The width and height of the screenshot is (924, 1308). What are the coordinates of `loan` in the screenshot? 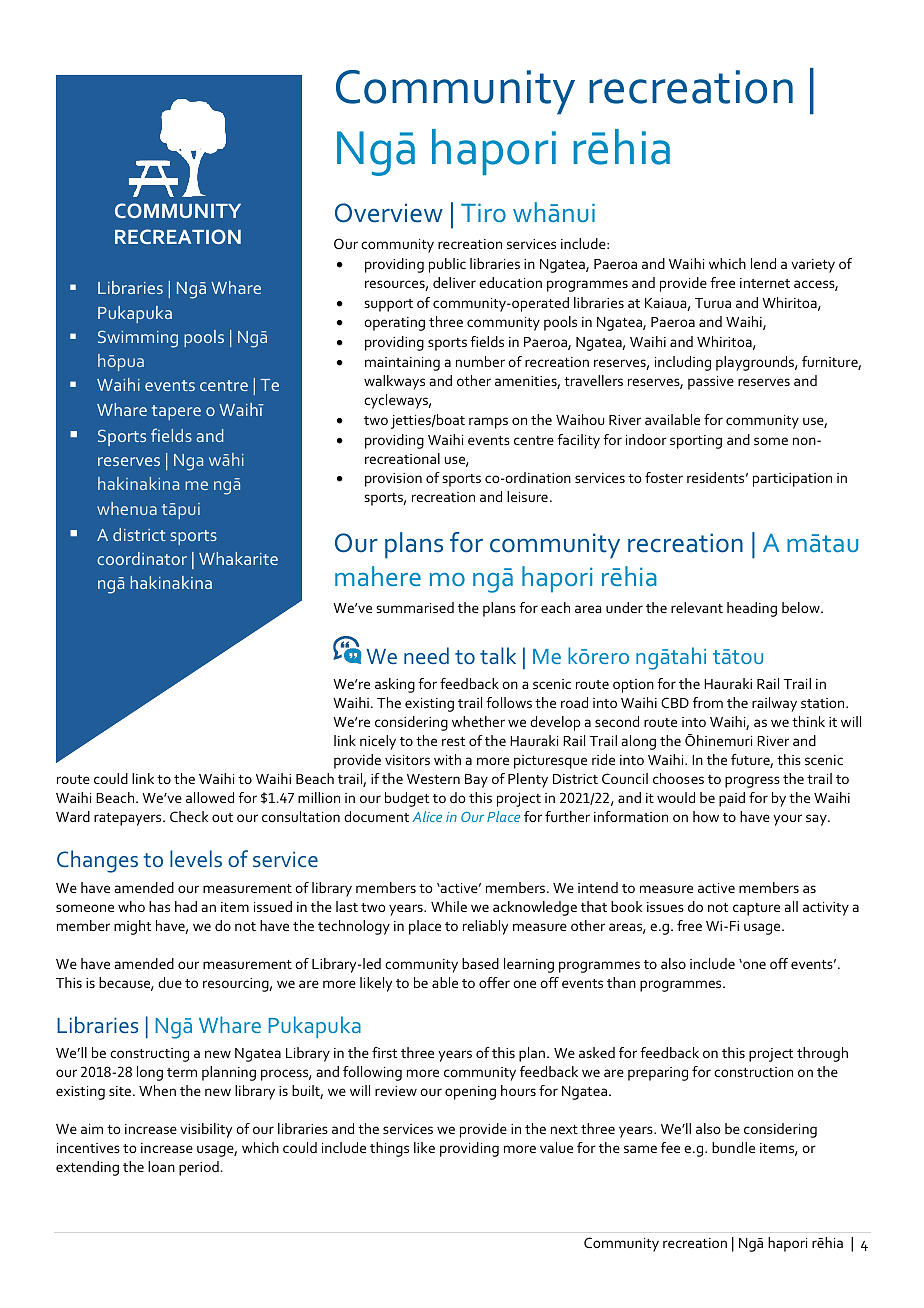 It's located at (161, 1166).
